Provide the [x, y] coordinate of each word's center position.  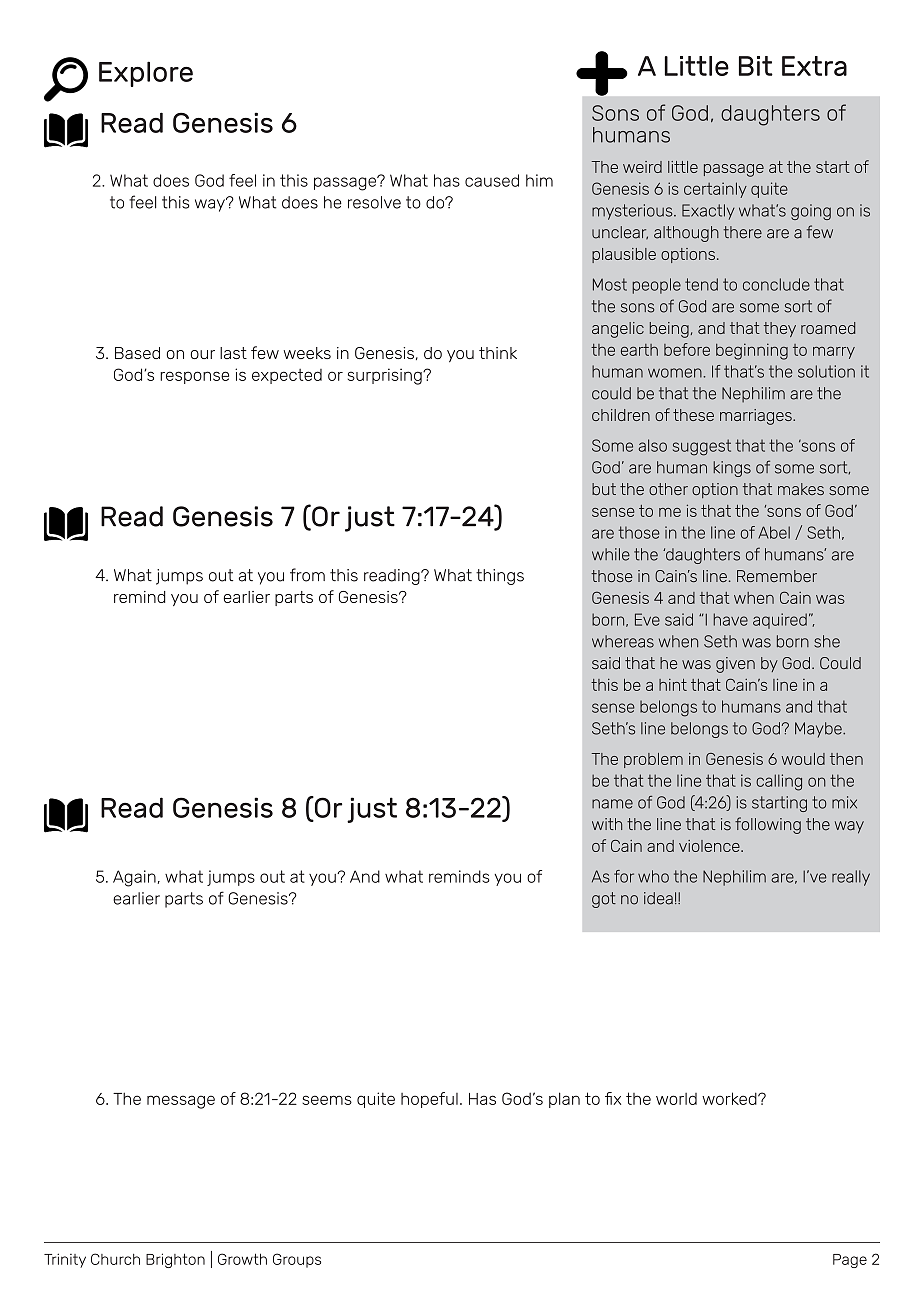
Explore [146, 74]
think [498, 353]
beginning [752, 351]
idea [658, 898]
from [307, 575]
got [604, 900]
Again [134, 878]
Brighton [175, 1260]
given [735, 665]
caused [492, 180]
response [194, 377]
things [500, 577]
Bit [756, 66]
